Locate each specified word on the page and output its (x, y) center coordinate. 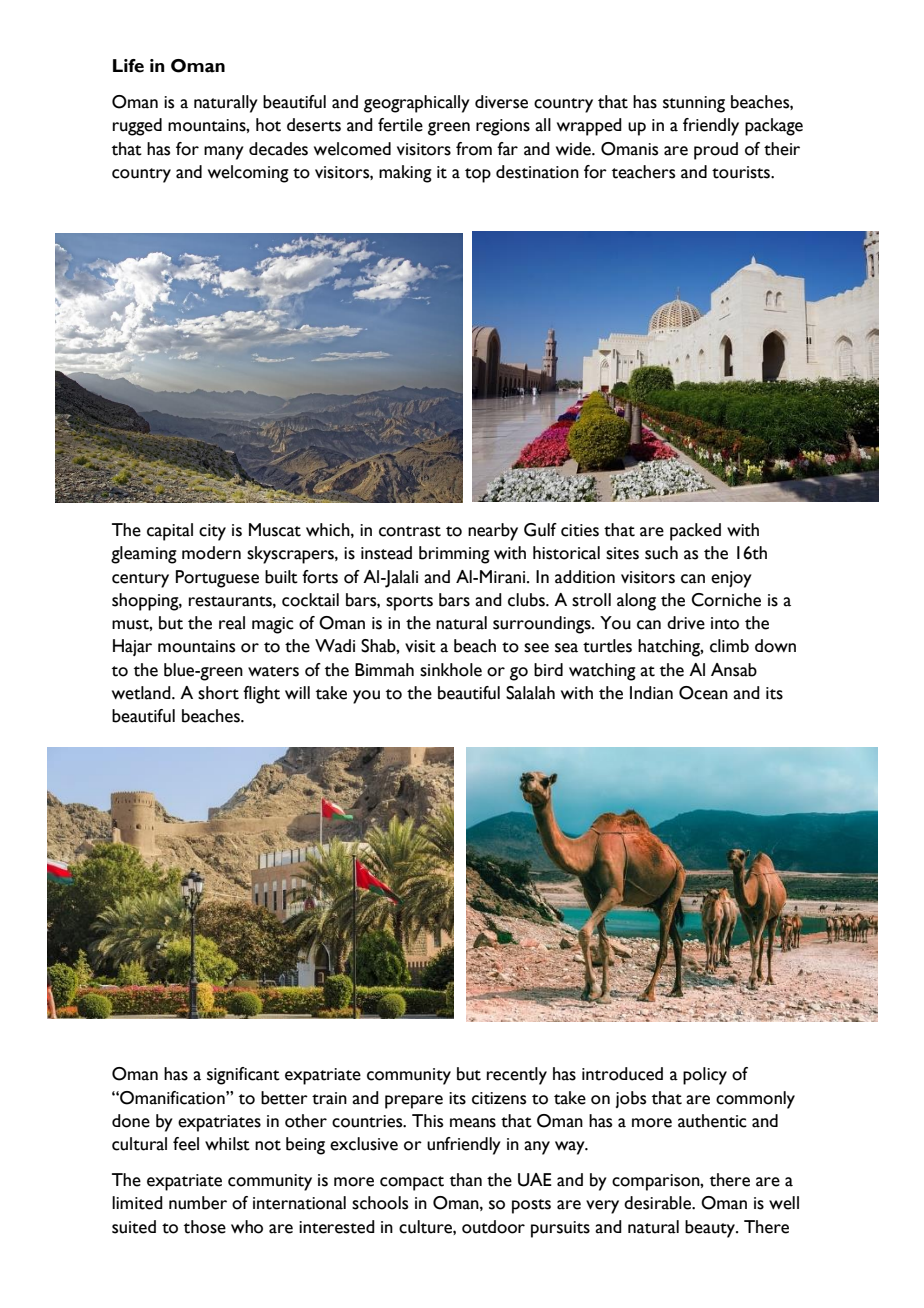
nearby (493, 532)
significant (243, 1076)
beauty (711, 1229)
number (198, 1203)
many (224, 153)
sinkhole (451, 670)
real (232, 623)
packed (695, 532)
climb (729, 646)
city (212, 532)
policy (705, 1076)
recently (517, 1076)
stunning (694, 104)
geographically (417, 104)
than (466, 1180)
